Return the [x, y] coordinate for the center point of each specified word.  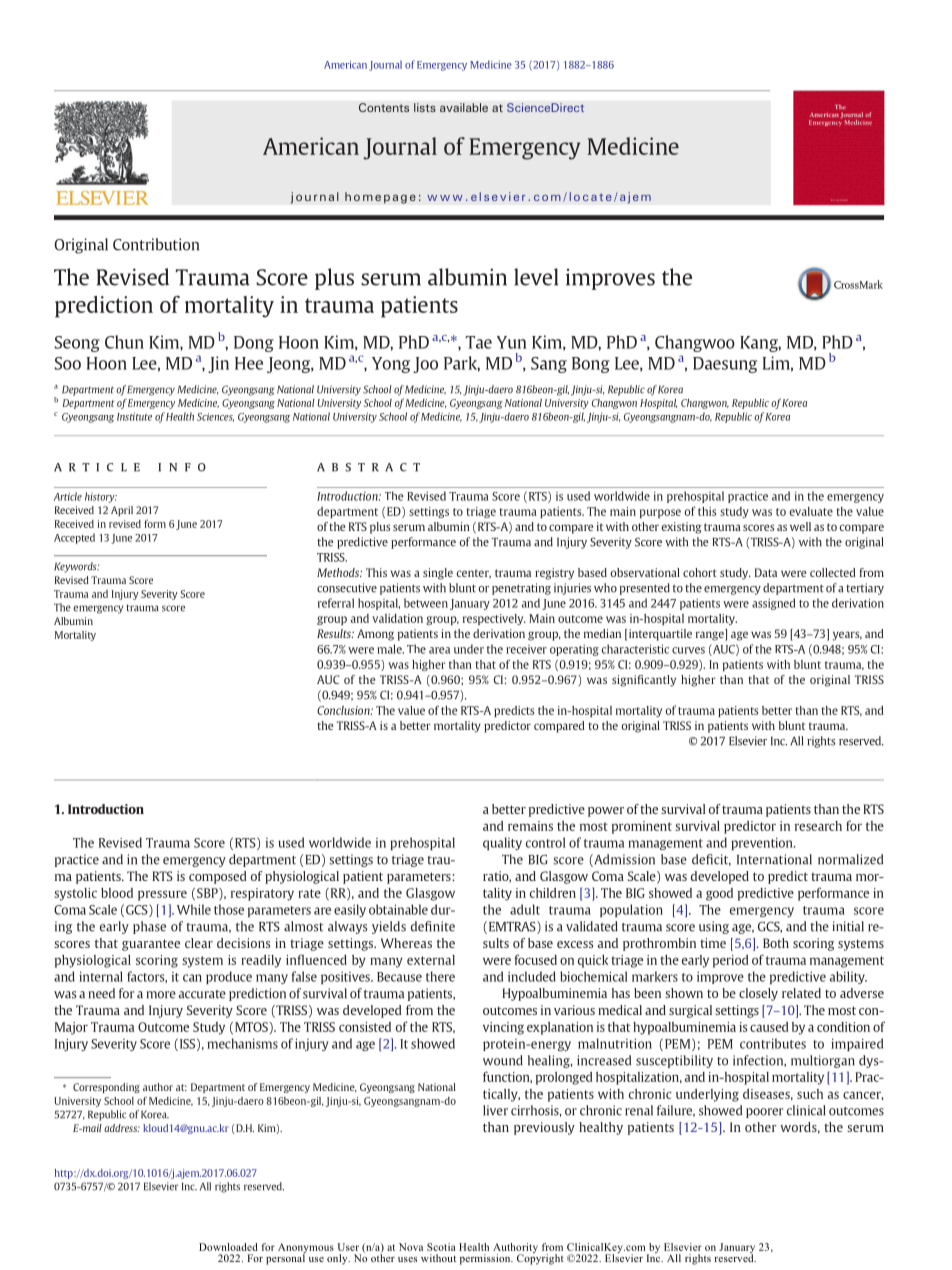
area [439, 650]
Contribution [156, 244]
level [536, 277]
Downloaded [228, 1247]
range [711, 635]
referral [336, 603]
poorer [764, 1113]
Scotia [441, 1247]
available [464, 107]
